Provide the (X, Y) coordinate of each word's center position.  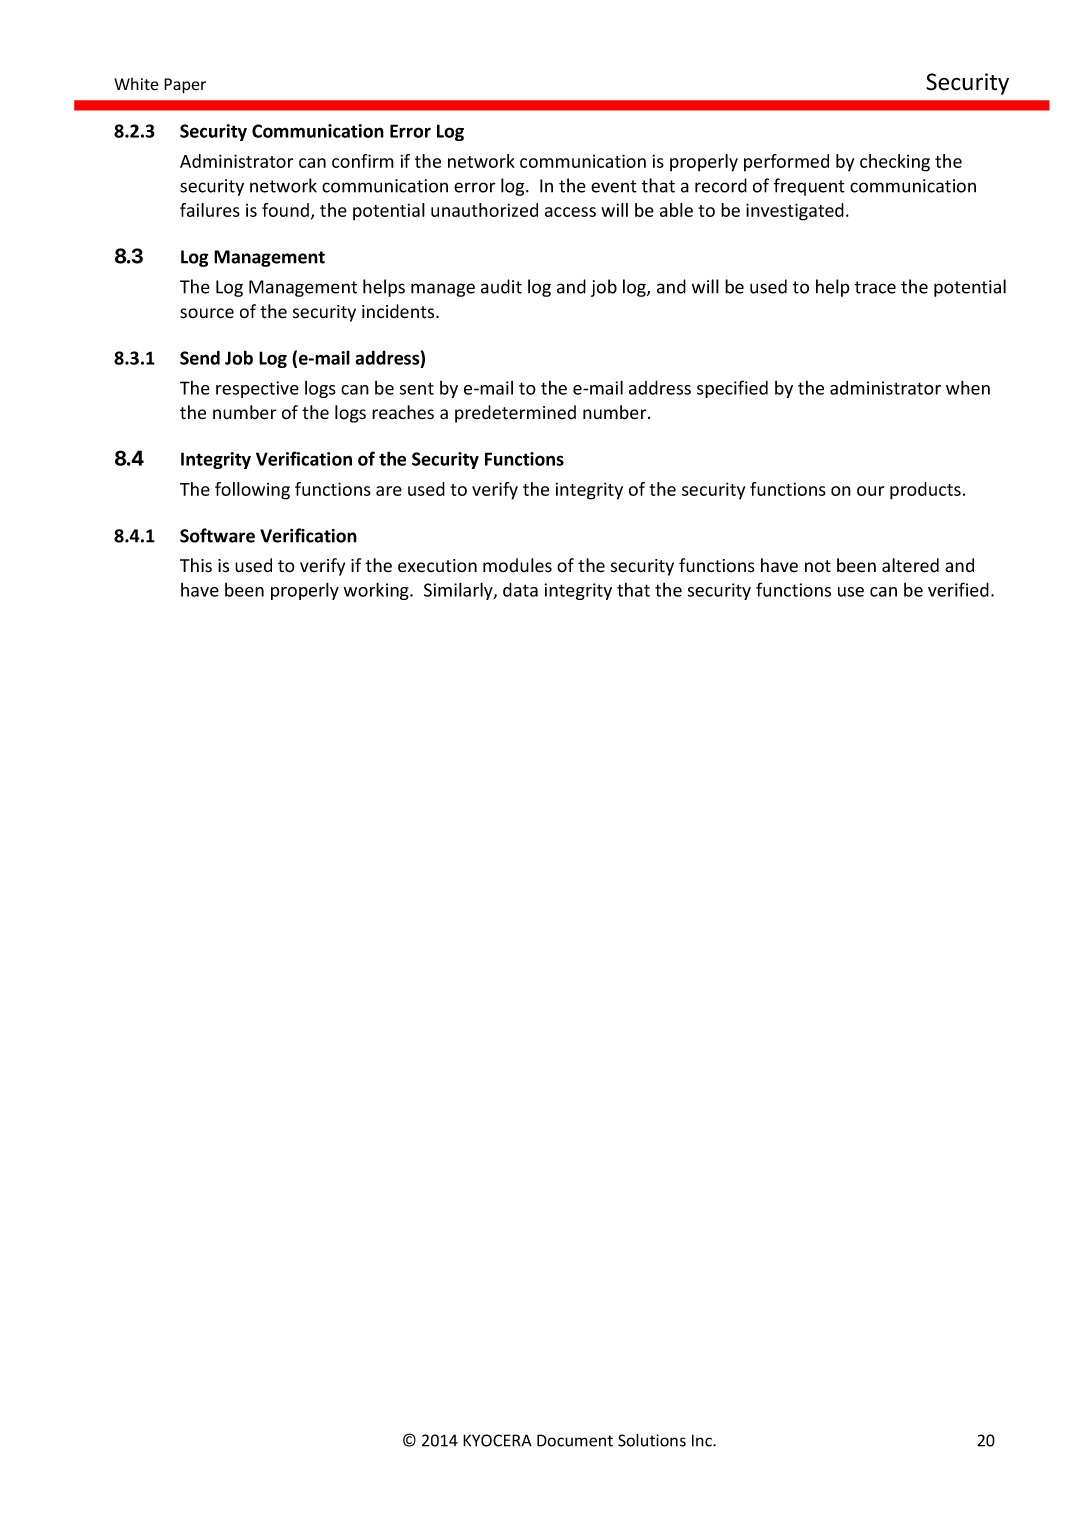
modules (517, 565)
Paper (185, 86)
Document (575, 1440)
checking (895, 163)
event (614, 186)
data (520, 589)
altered (910, 565)
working (377, 591)
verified (958, 589)
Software (217, 535)
